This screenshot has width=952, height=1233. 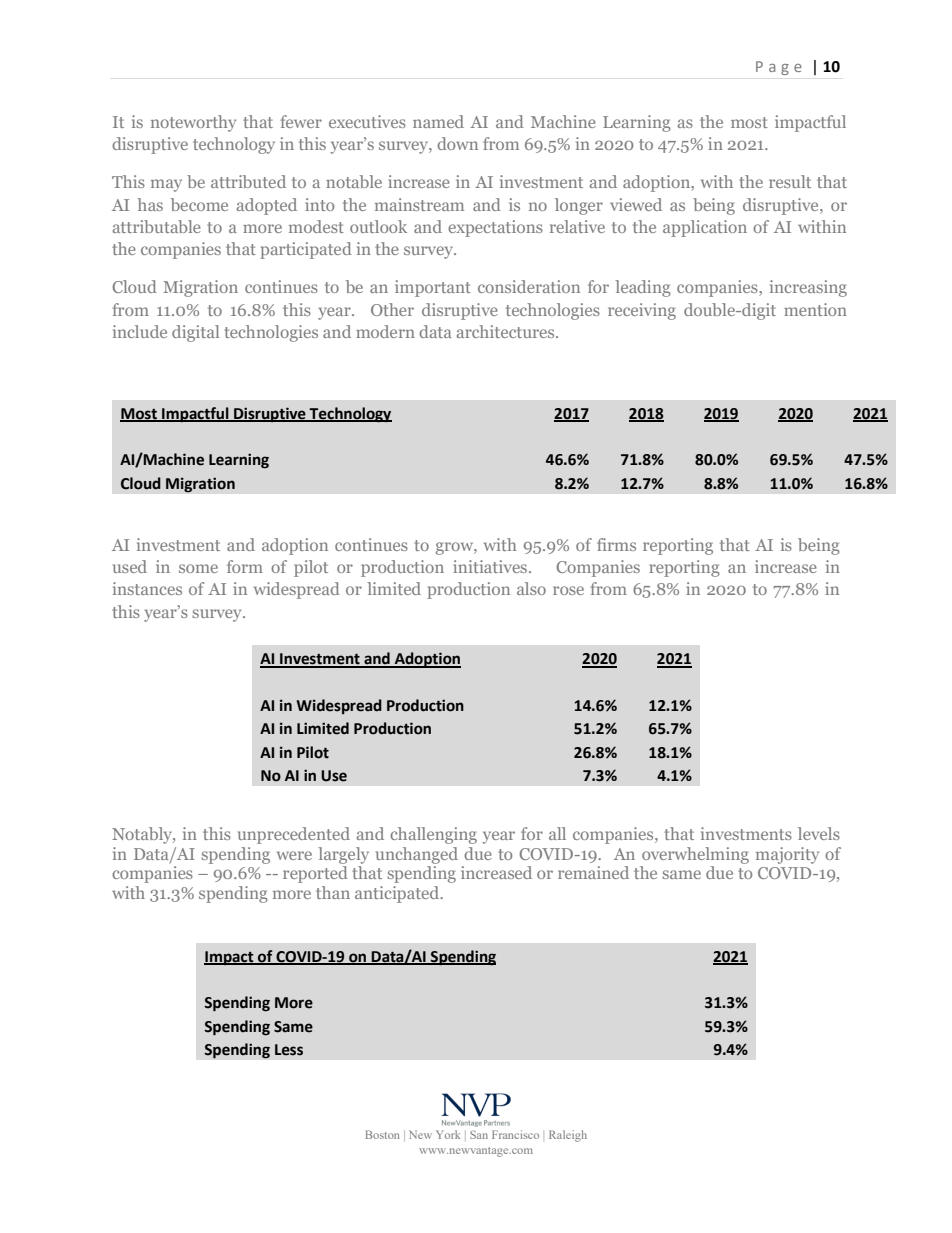 I want to click on result, so click(x=790, y=181).
